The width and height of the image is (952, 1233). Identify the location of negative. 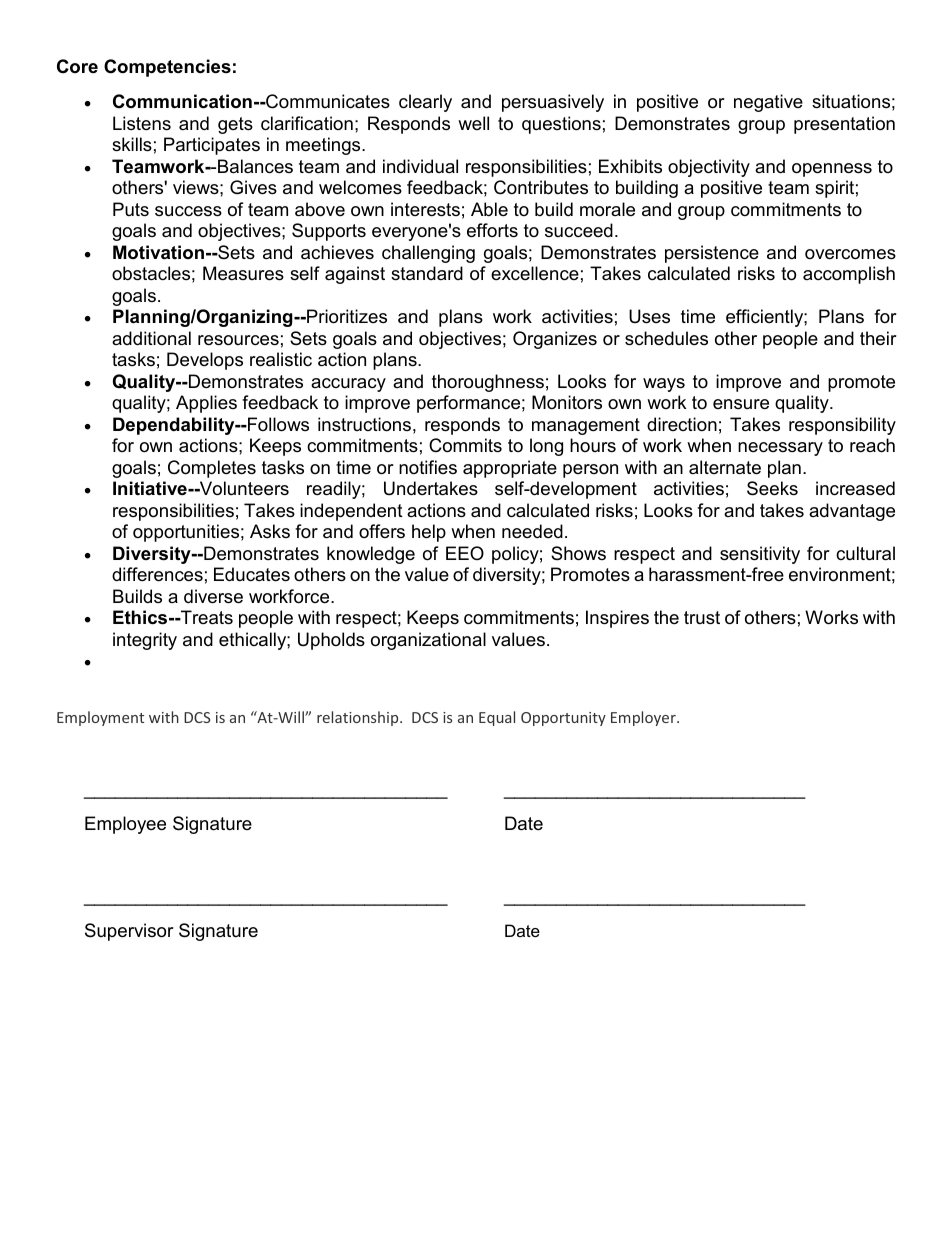
(768, 103).
